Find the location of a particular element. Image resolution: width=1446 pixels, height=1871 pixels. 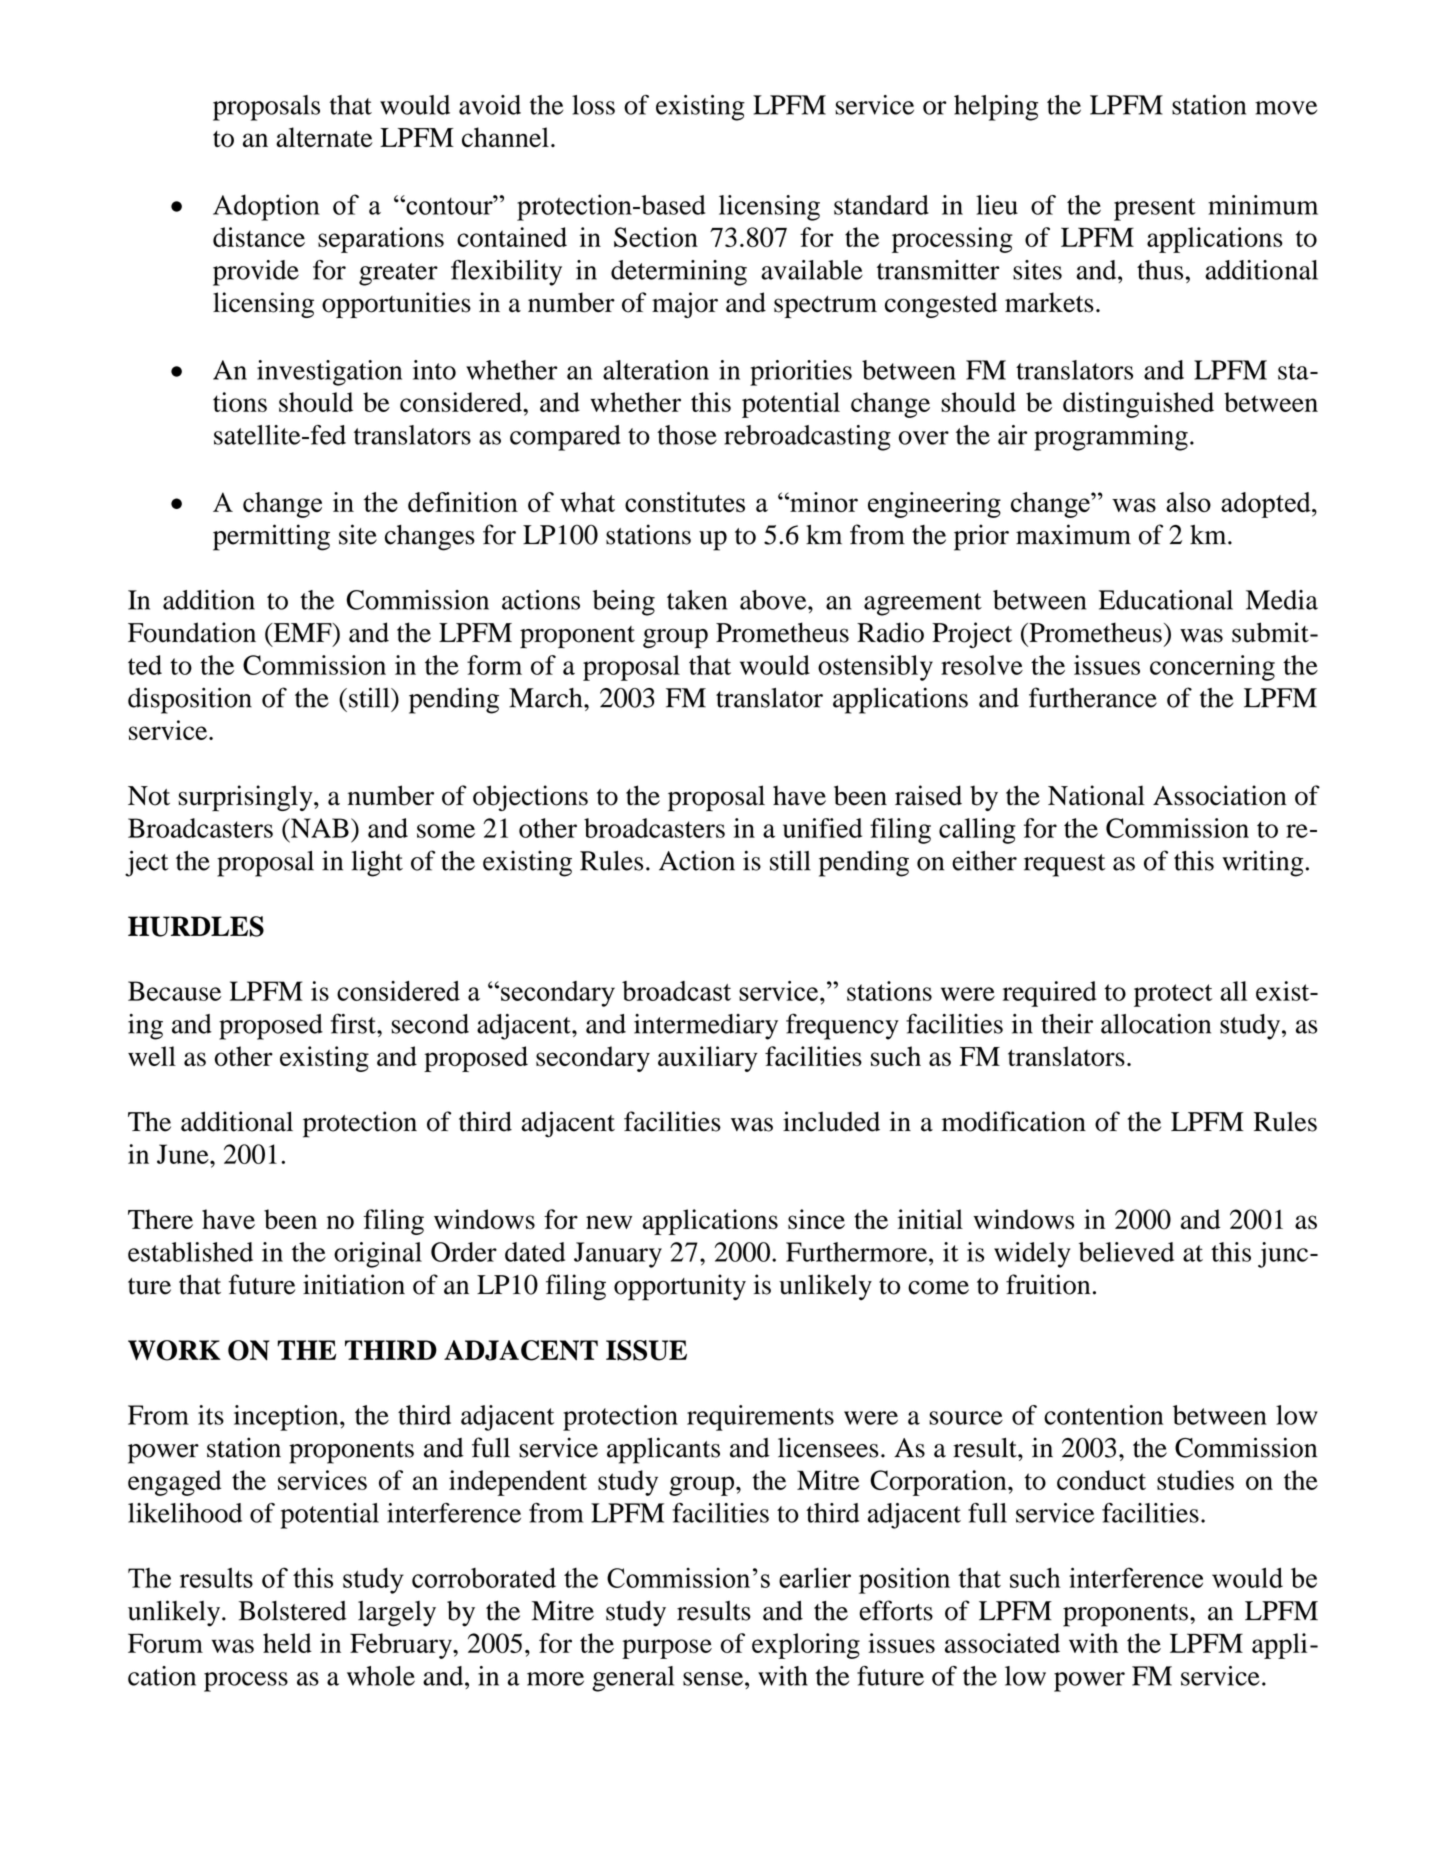

associated is located at coordinates (1002, 1643).
